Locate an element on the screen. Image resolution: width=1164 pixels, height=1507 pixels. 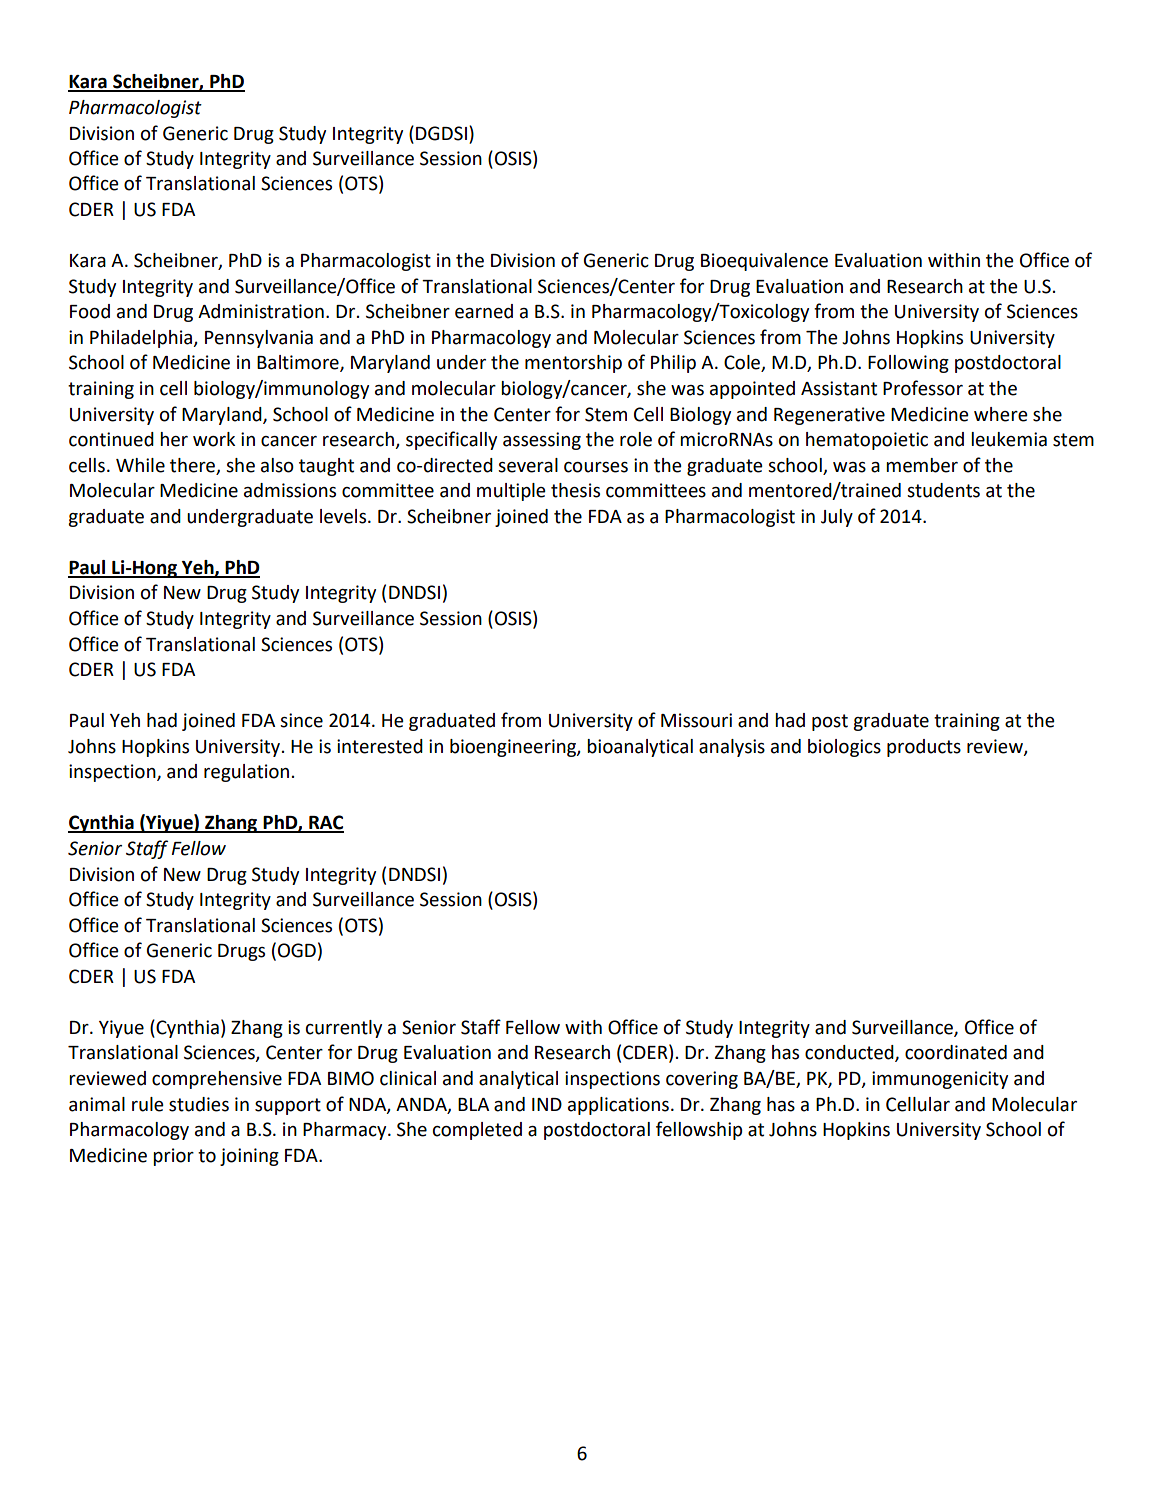
thesis is located at coordinates (575, 490).
